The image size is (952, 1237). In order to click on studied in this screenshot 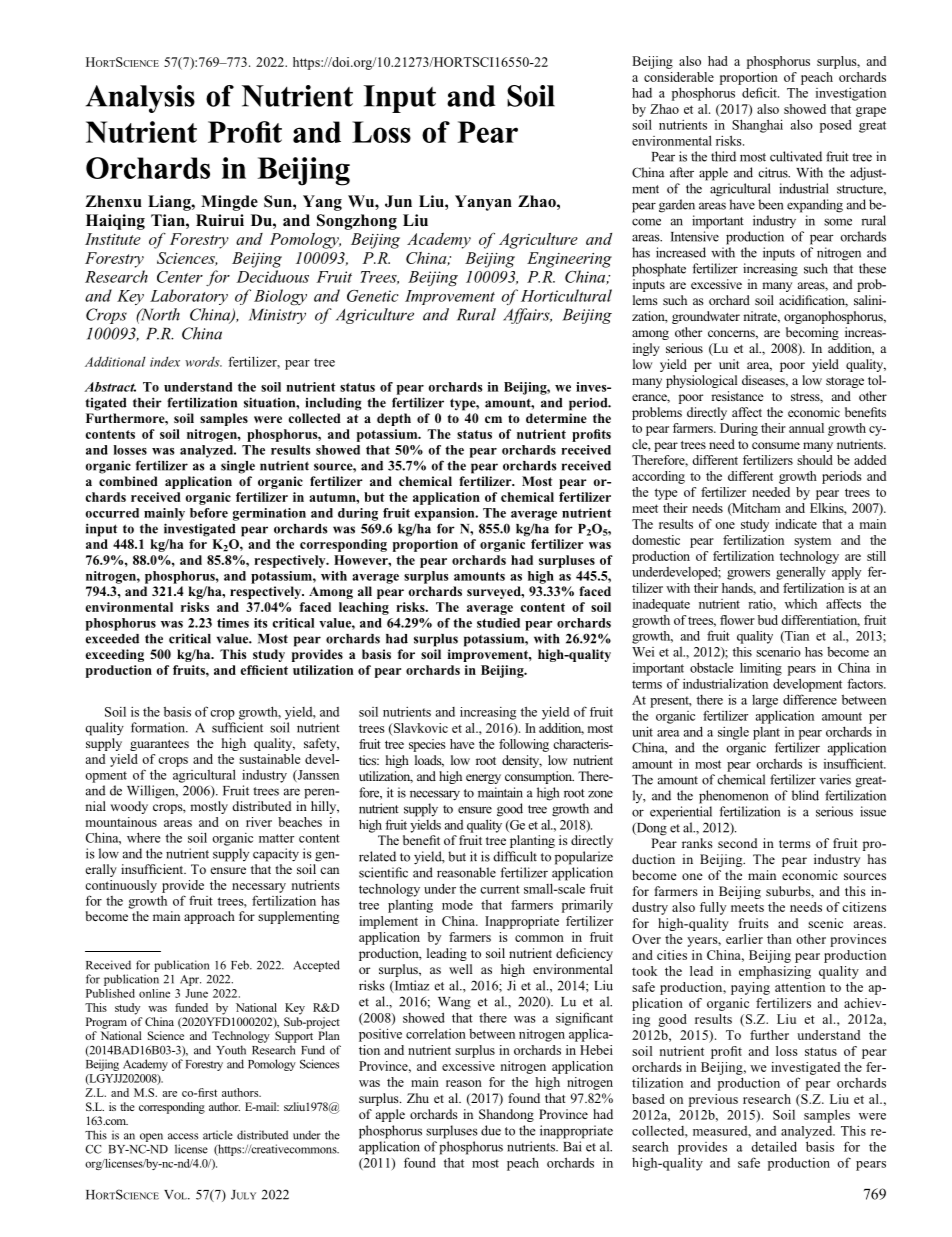, I will do `click(498, 623)`.
